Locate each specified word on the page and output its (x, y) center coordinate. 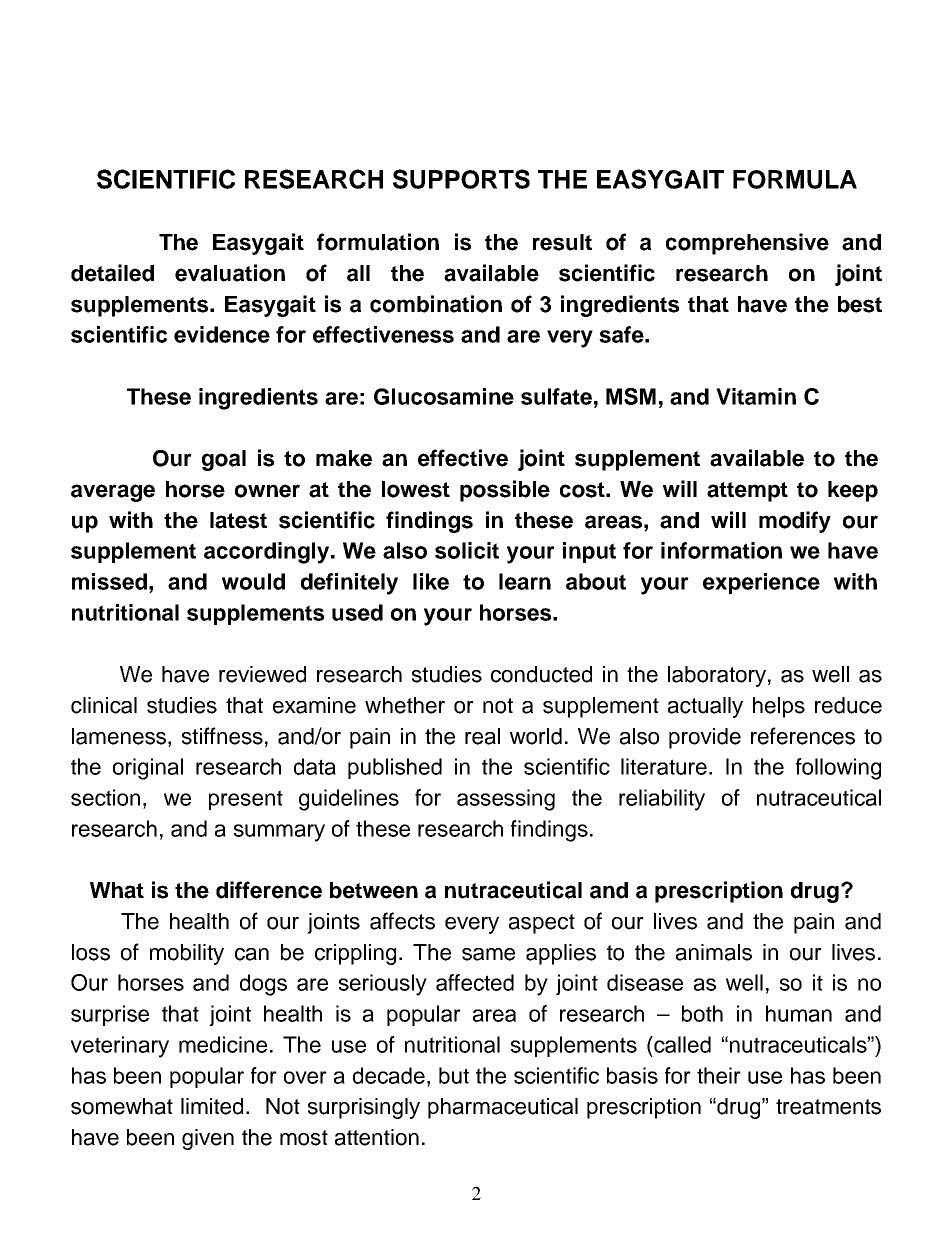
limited (212, 1106)
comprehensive (747, 244)
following (838, 769)
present (246, 800)
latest (238, 520)
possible (505, 491)
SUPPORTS (461, 179)
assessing (506, 800)
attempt (747, 492)
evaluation (230, 273)
